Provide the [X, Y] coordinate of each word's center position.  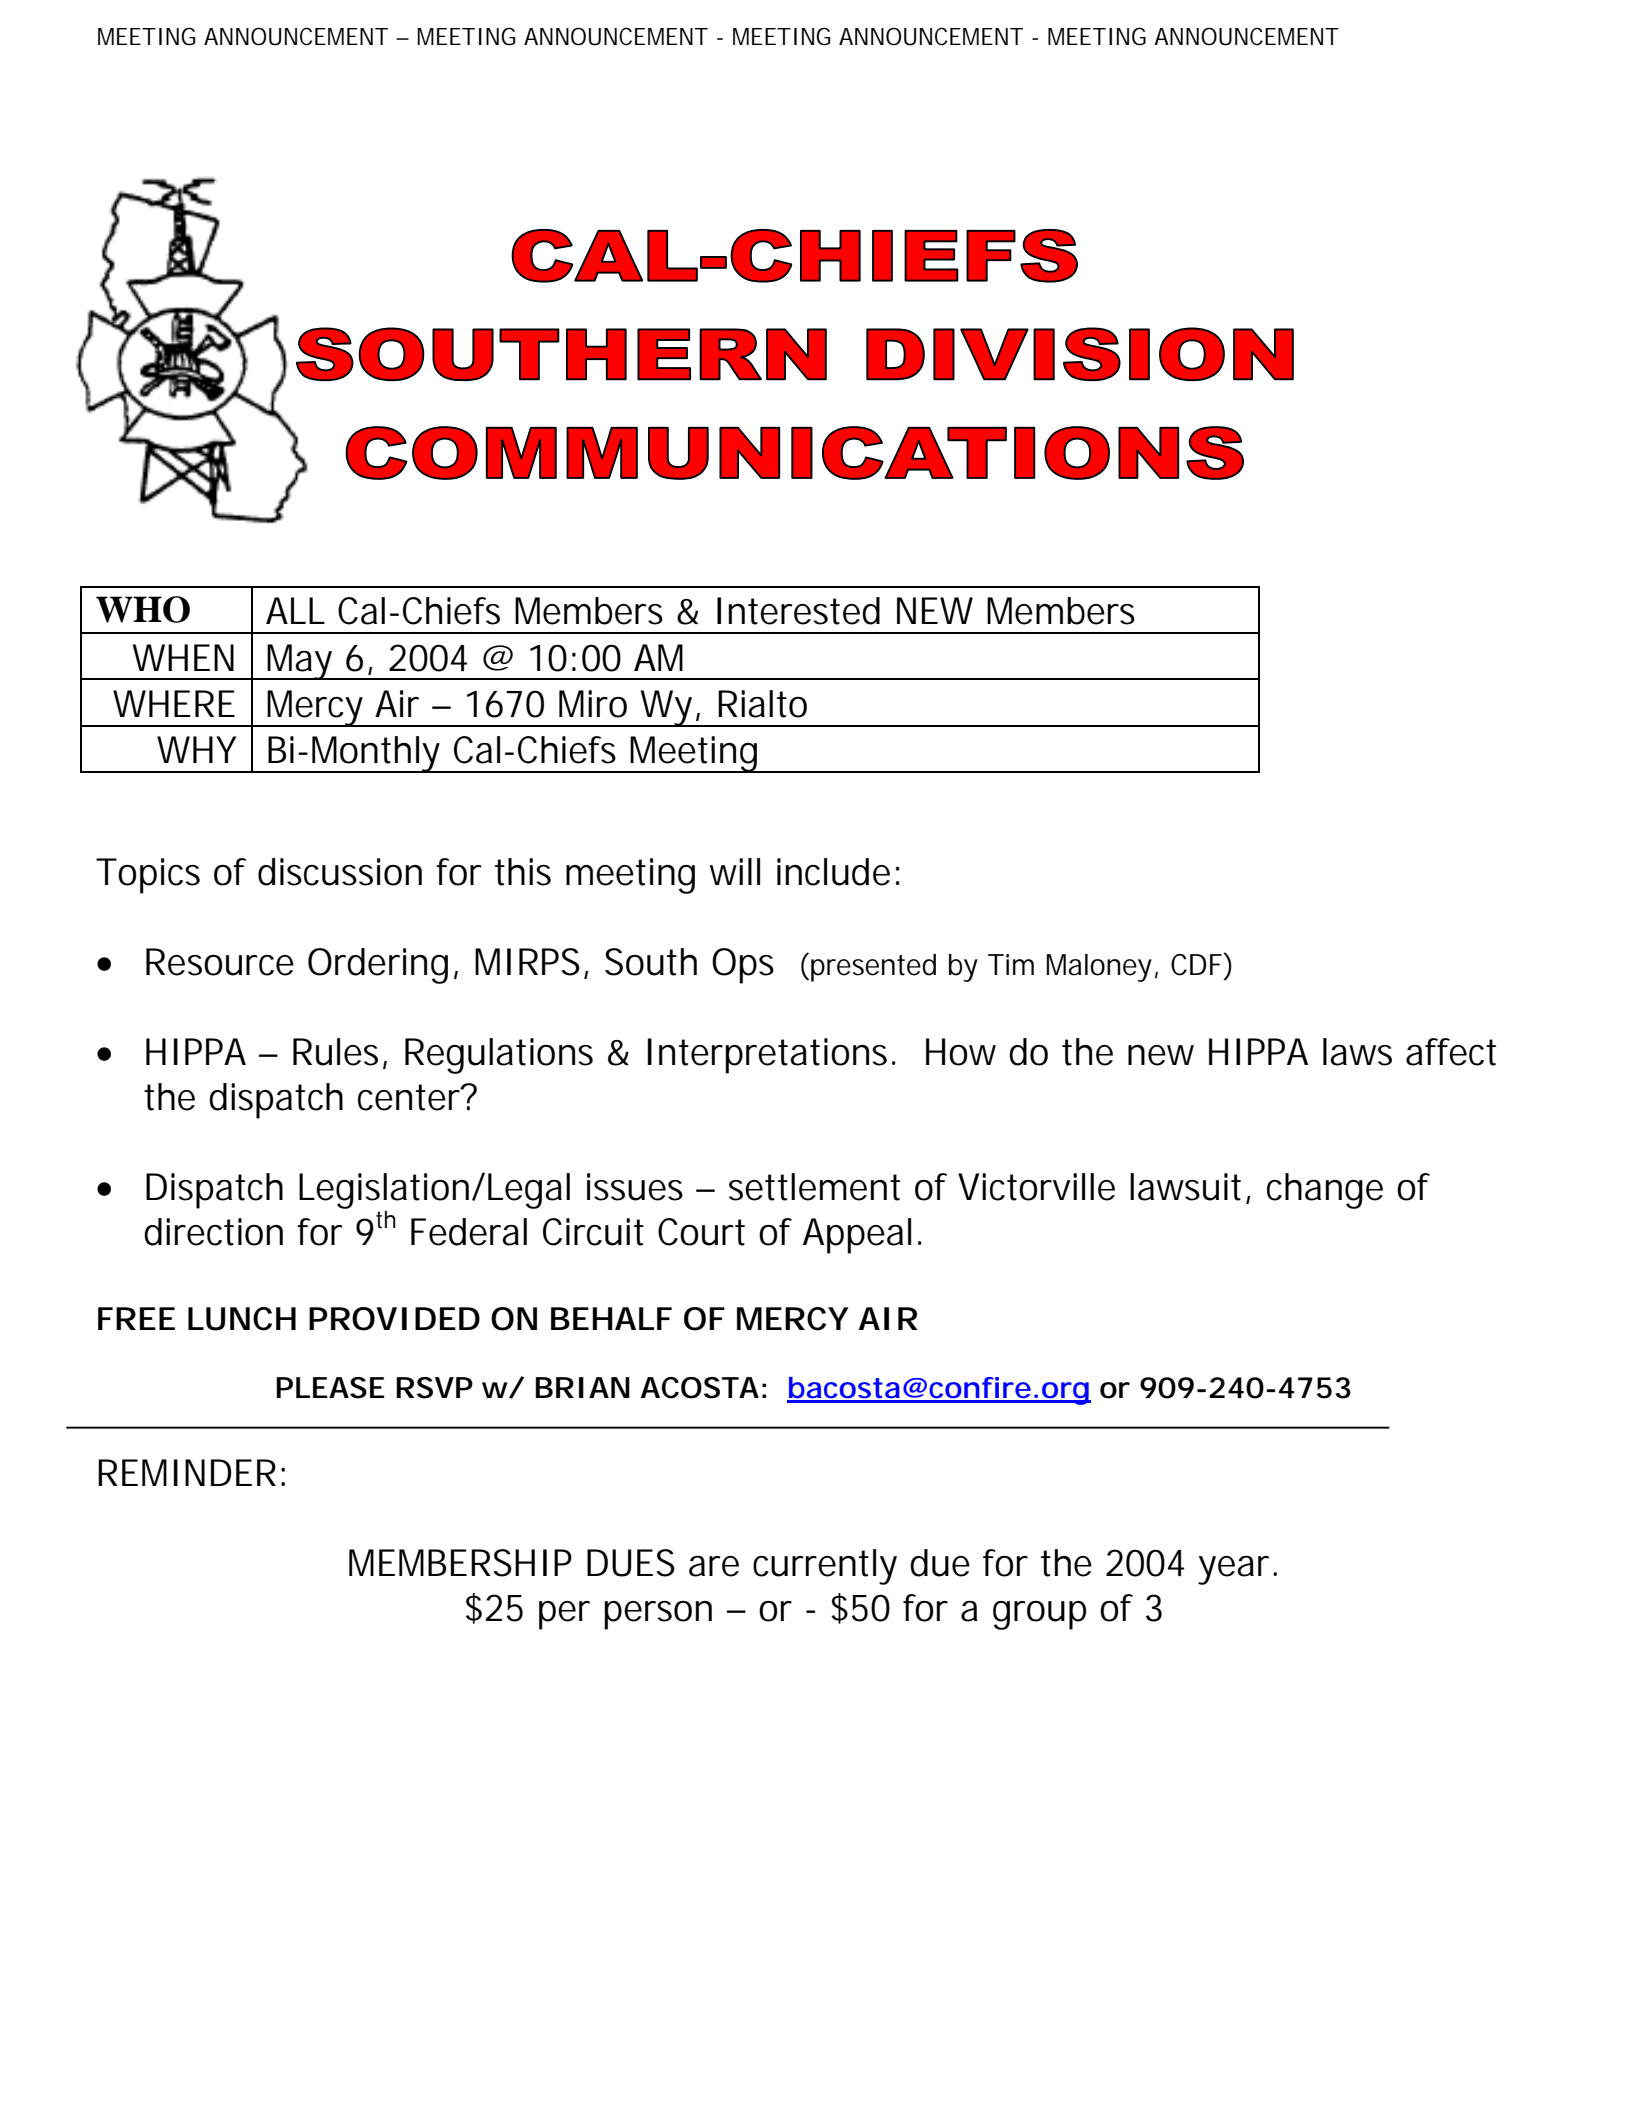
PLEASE [330, 1388]
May [300, 662]
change [1325, 1191]
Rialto [762, 704]
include [833, 872]
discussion [340, 872]
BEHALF [611, 1318]
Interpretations [770, 1056]
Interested [798, 611]
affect [1451, 1052]
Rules [338, 1053]
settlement [814, 1187]
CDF [1197, 964]
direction [213, 1232]
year [1236, 1570]
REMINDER [187, 1472]
